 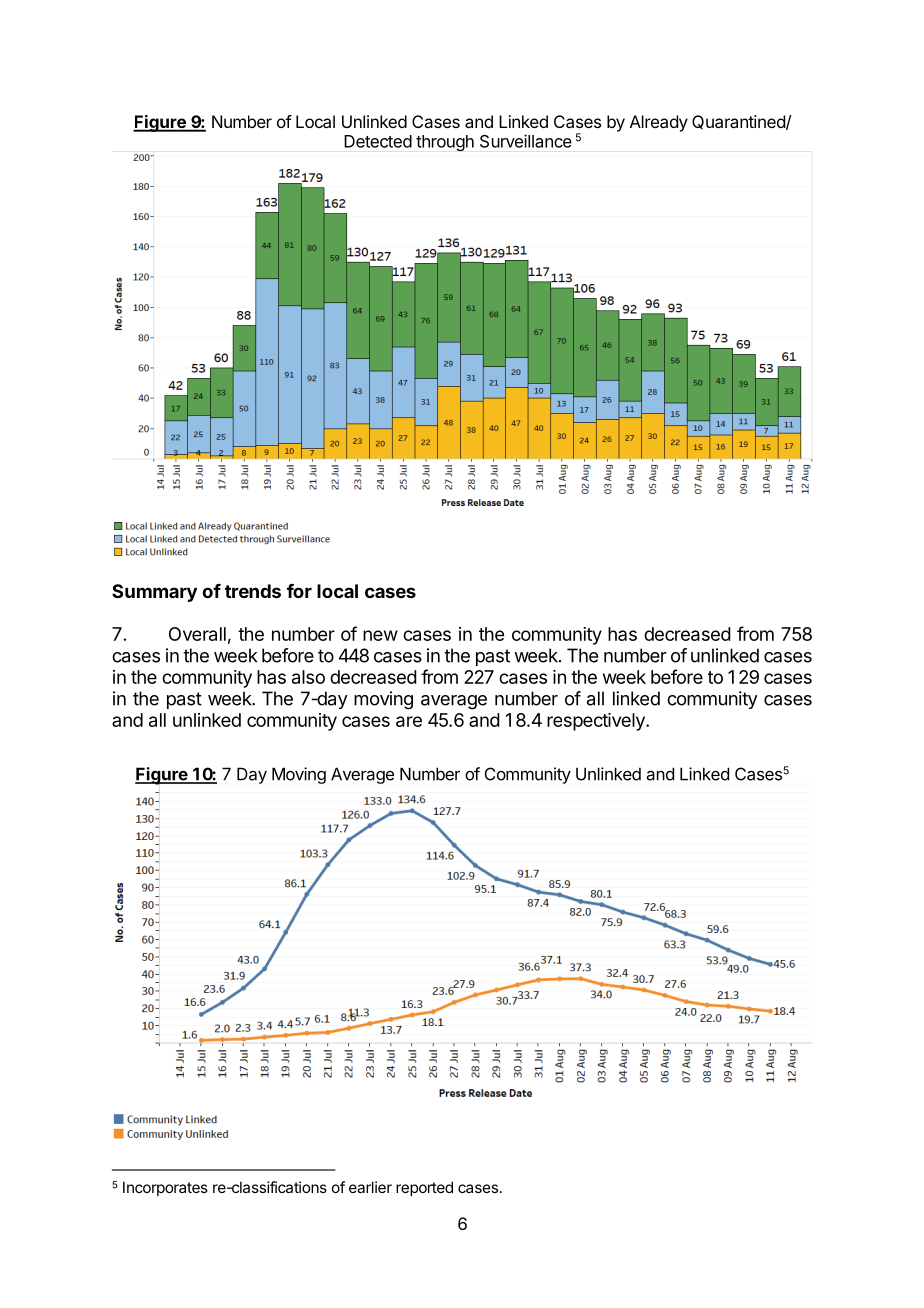 What do you see at coordinates (445, 143) in the screenshot?
I see `through` at bounding box center [445, 143].
